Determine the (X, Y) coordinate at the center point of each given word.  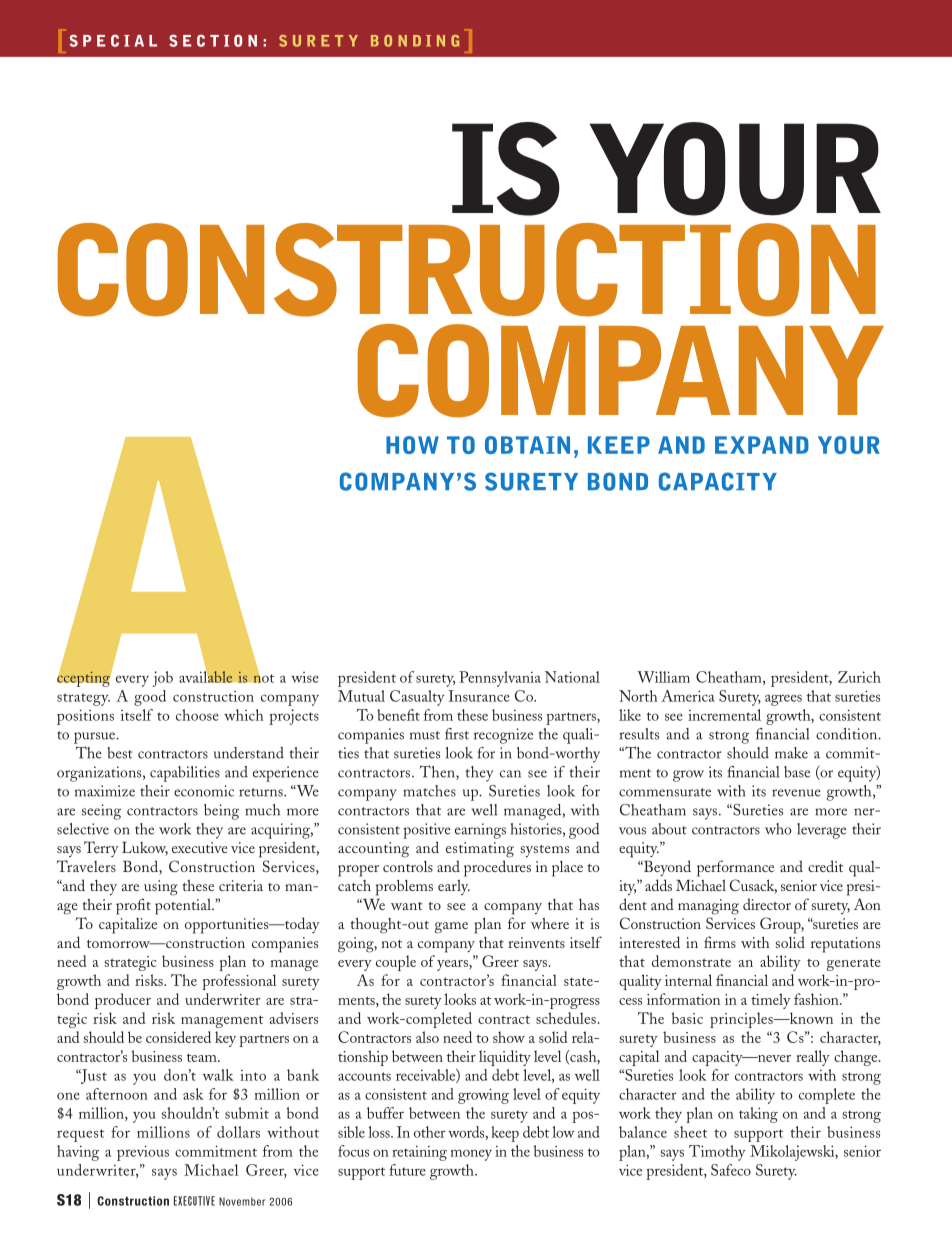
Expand (762, 445)
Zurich (859, 677)
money (471, 1155)
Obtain (527, 445)
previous (143, 1153)
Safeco (731, 1170)
